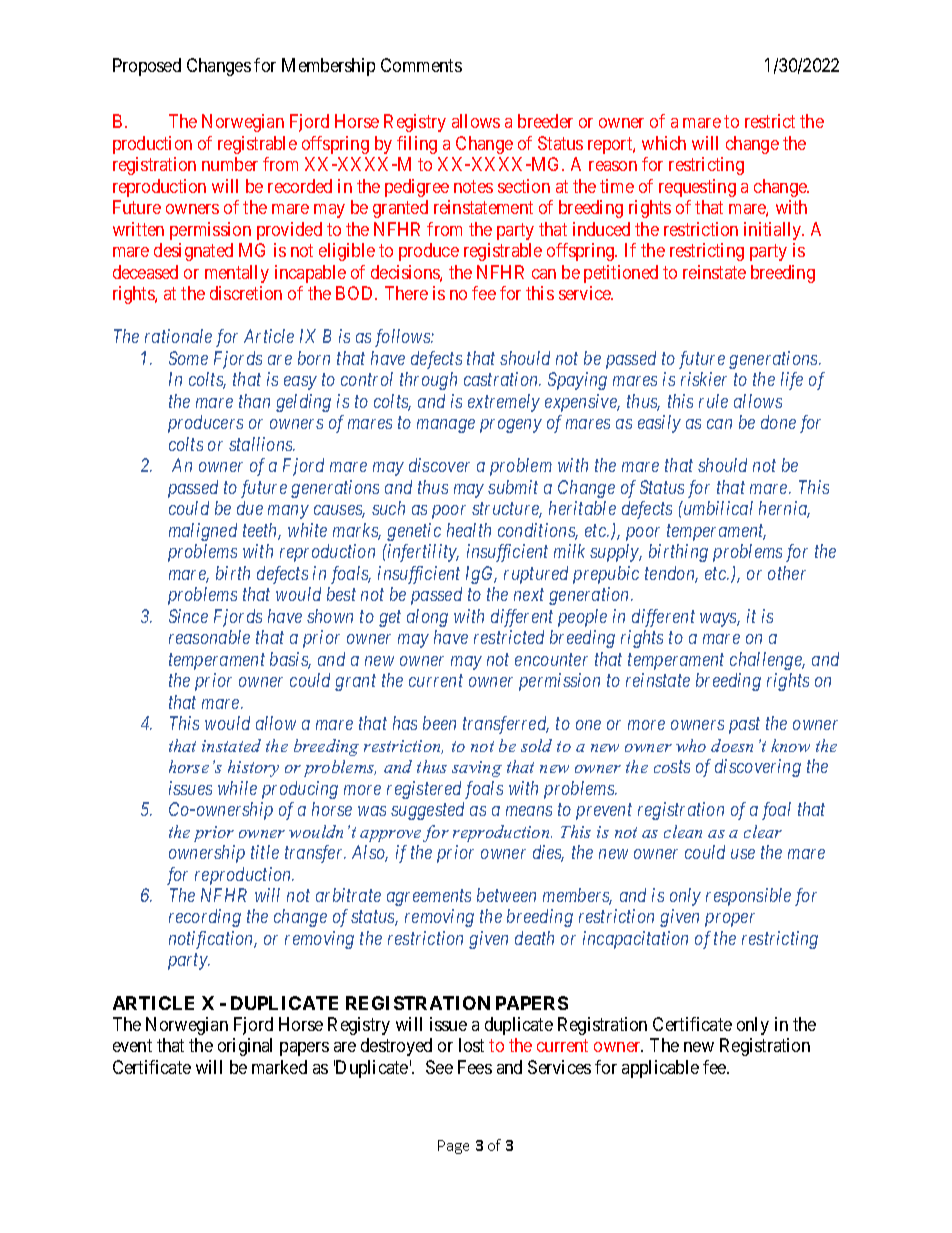 This image has height=1233, width=952. What do you see at coordinates (427, 618) in the image?
I see `along` at bounding box center [427, 618].
